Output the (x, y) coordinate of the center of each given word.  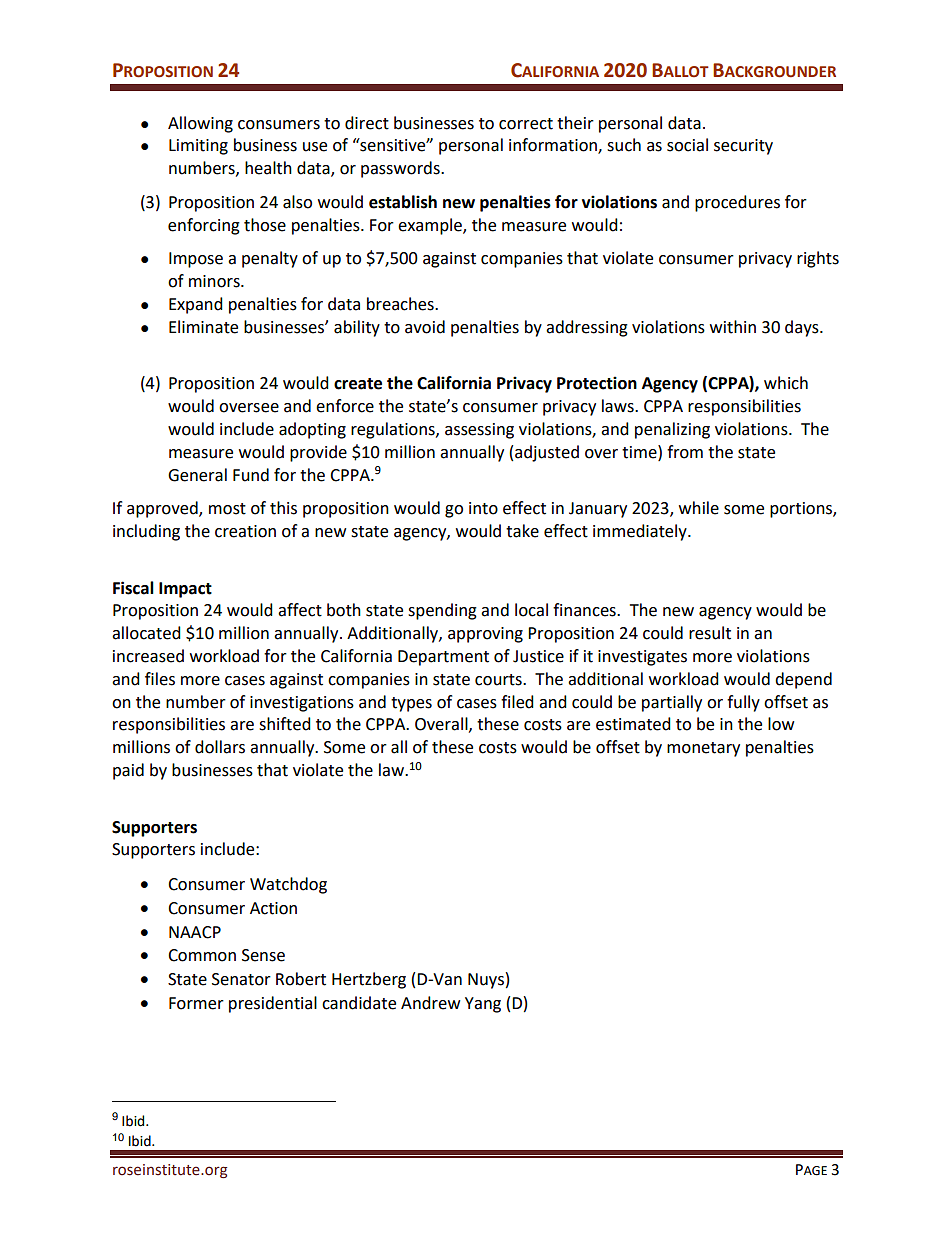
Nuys (486, 981)
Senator (241, 979)
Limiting (198, 147)
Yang (483, 1005)
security (743, 147)
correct (526, 124)
